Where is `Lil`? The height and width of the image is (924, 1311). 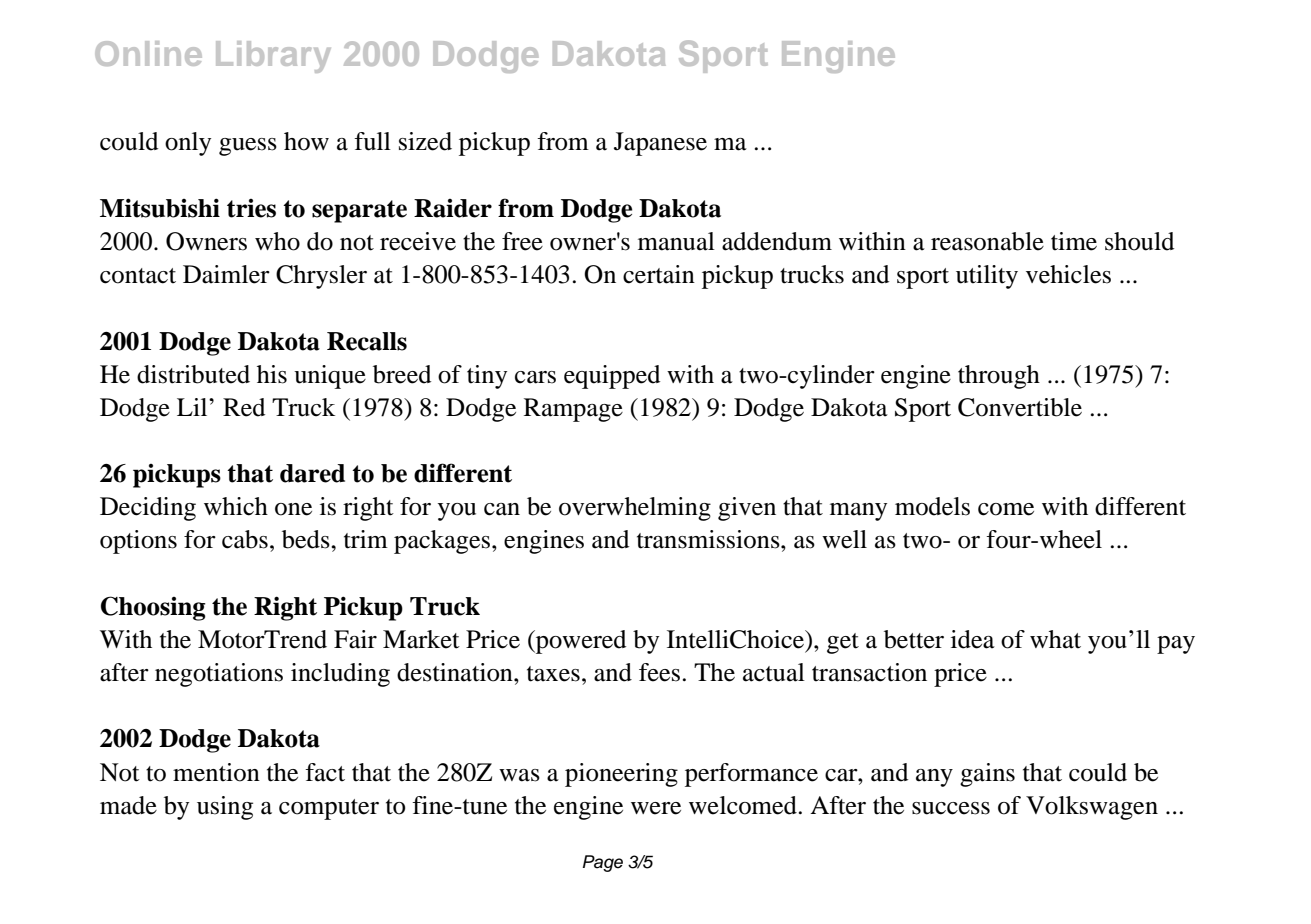 Lil is located at coordinates (193, 407).
